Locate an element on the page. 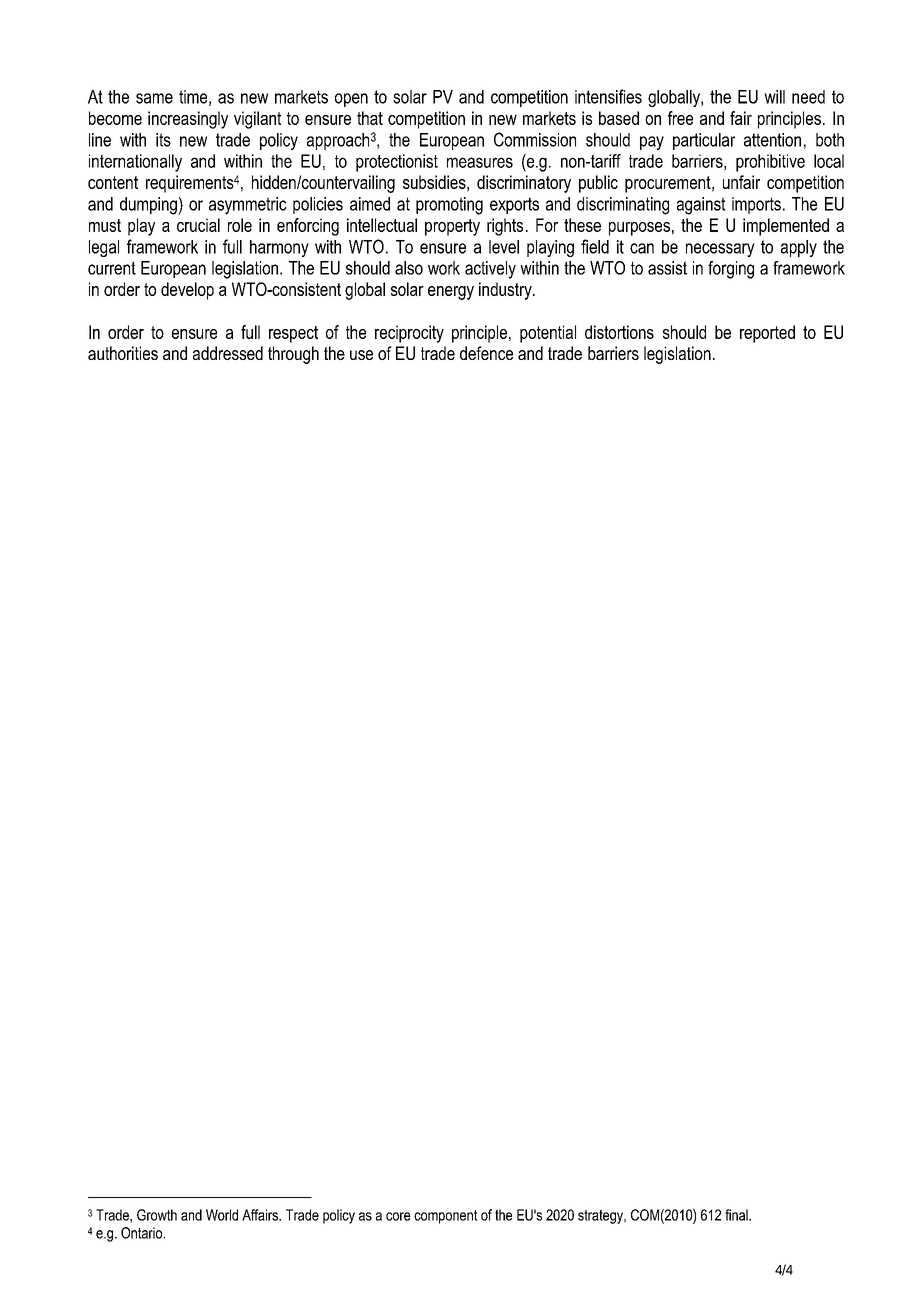 This page has height=1308, width=924. measures is located at coordinates (480, 162).
